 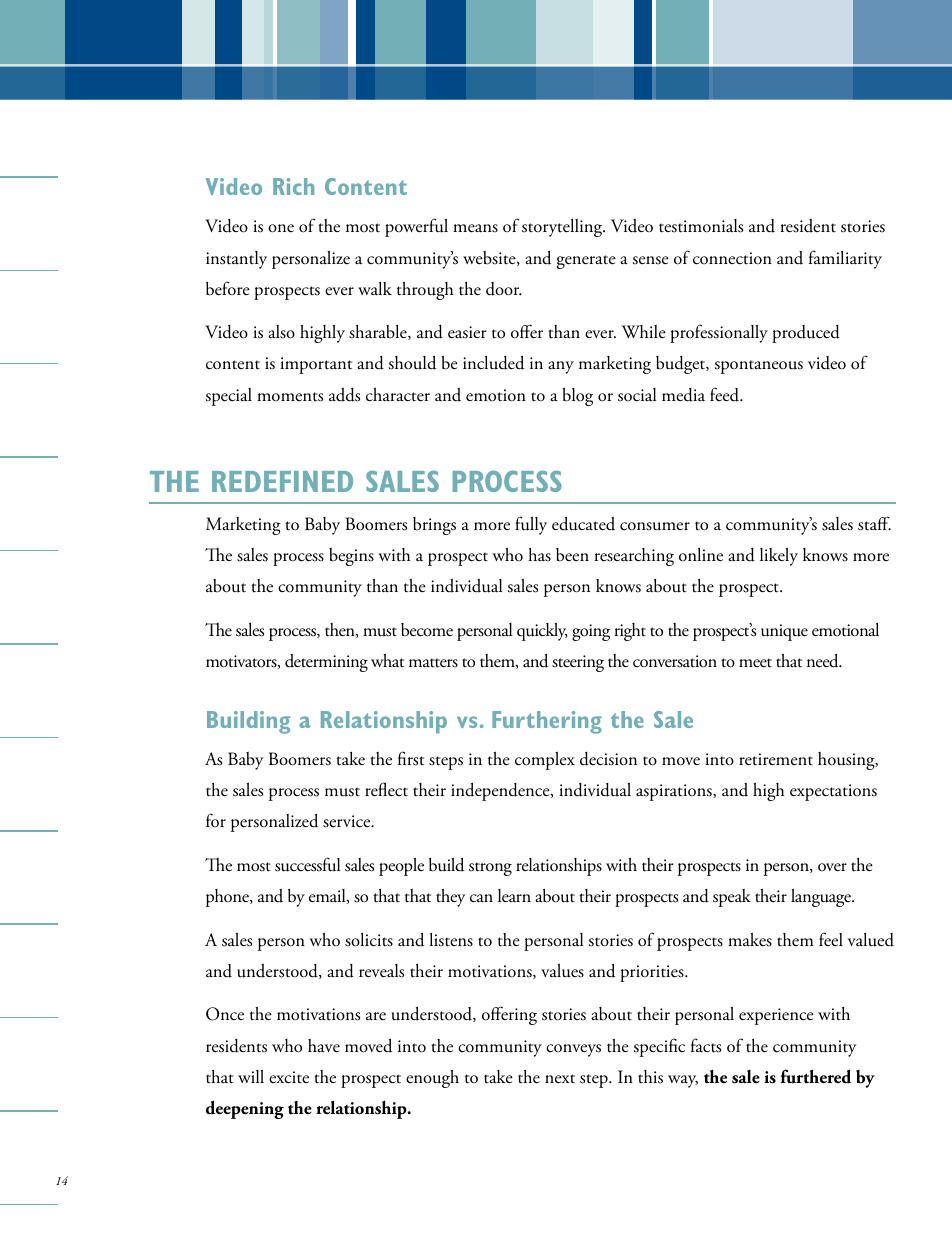 What do you see at coordinates (845, 259) in the document?
I see `familiarity` at bounding box center [845, 259].
